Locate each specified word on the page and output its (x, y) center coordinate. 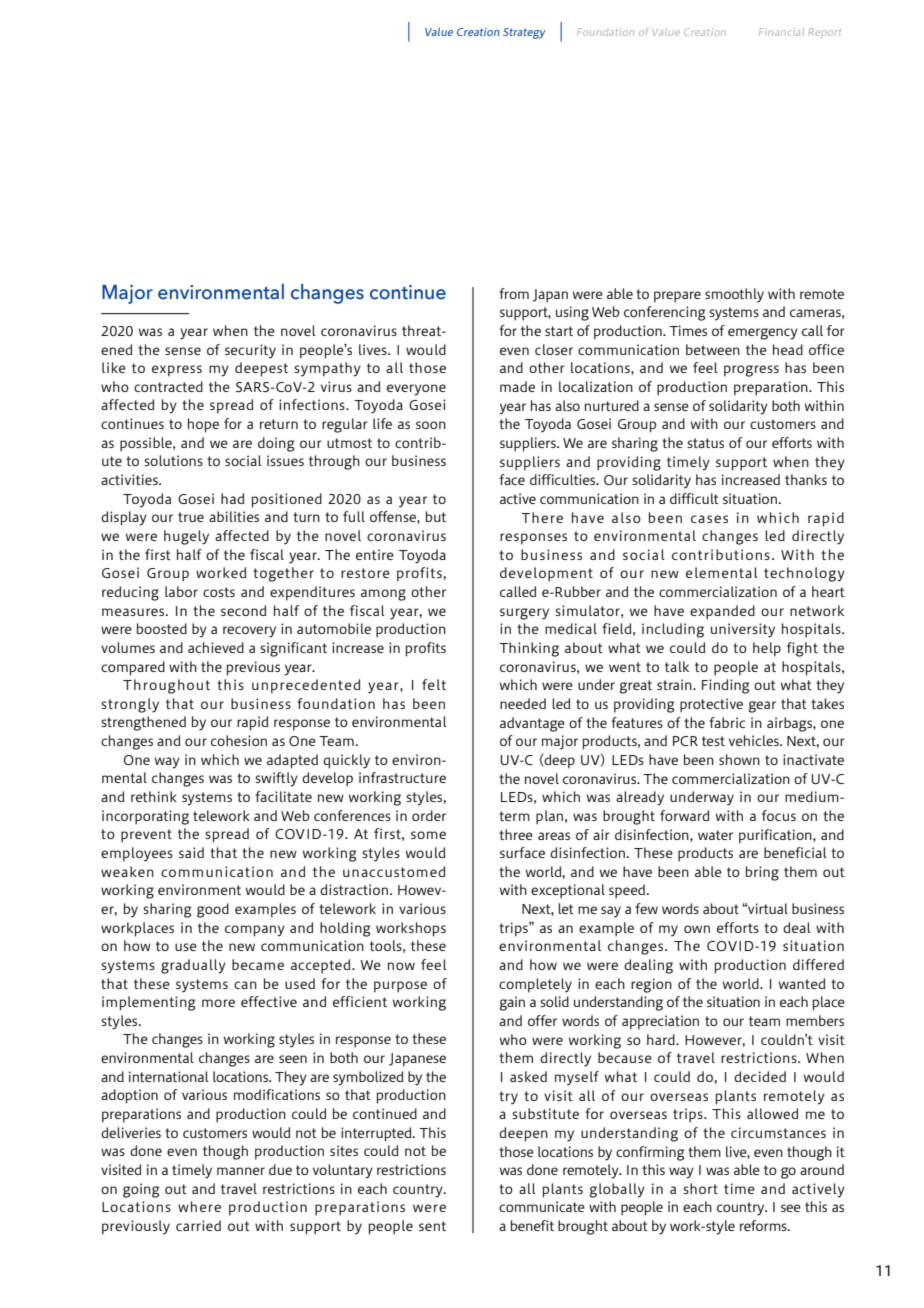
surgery (524, 614)
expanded (722, 612)
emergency (763, 334)
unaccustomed (394, 871)
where (199, 1206)
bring (762, 873)
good (213, 910)
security (250, 351)
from (514, 293)
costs (219, 592)
